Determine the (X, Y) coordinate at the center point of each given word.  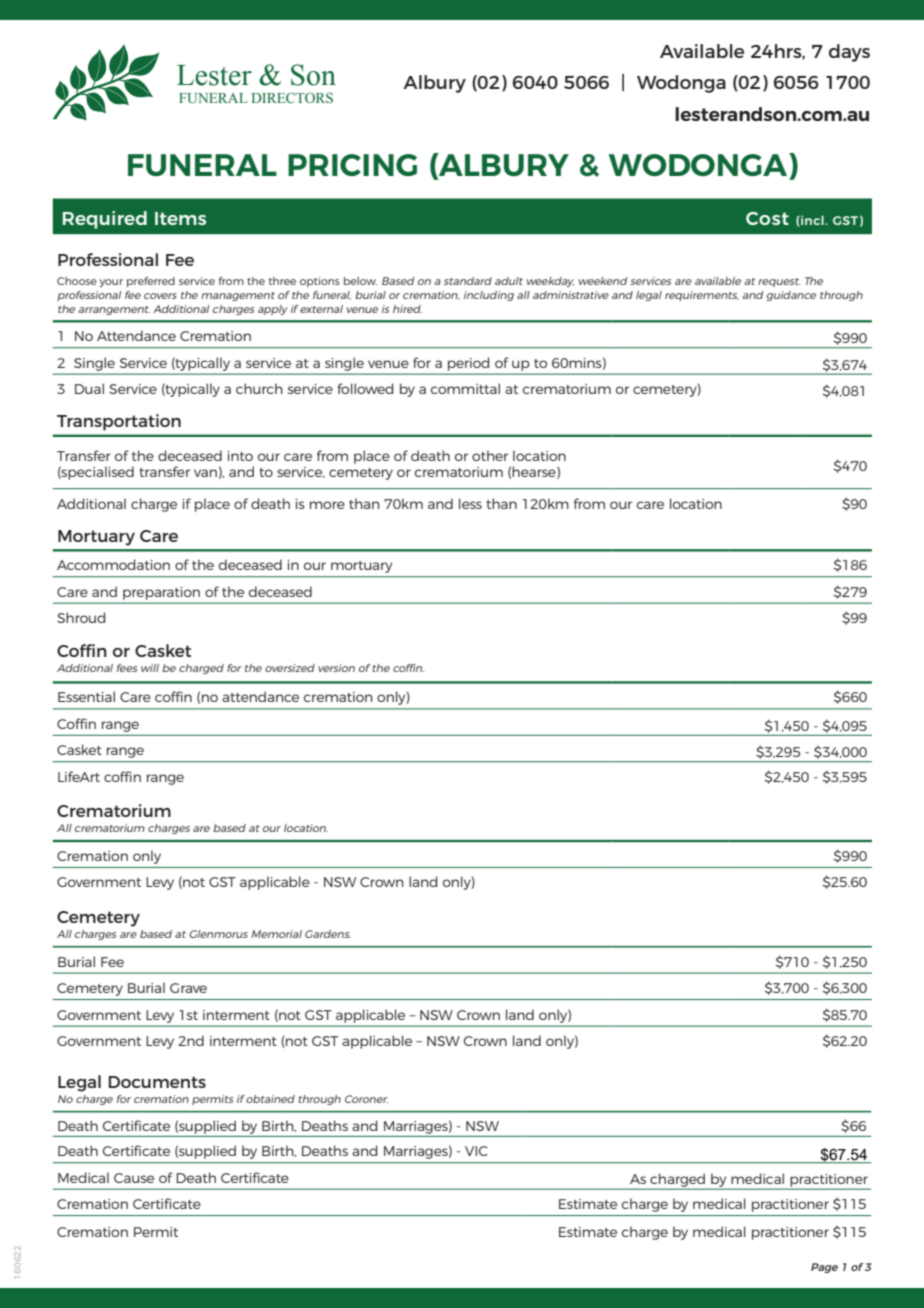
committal (465, 388)
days (849, 53)
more (327, 505)
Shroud (81, 617)
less (470, 503)
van (205, 473)
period (468, 364)
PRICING (352, 165)
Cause (134, 1178)
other (490, 455)
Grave (188, 988)
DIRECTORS (292, 97)
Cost (767, 218)
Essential (86, 696)
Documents (157, 1082)
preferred (151, 282)
